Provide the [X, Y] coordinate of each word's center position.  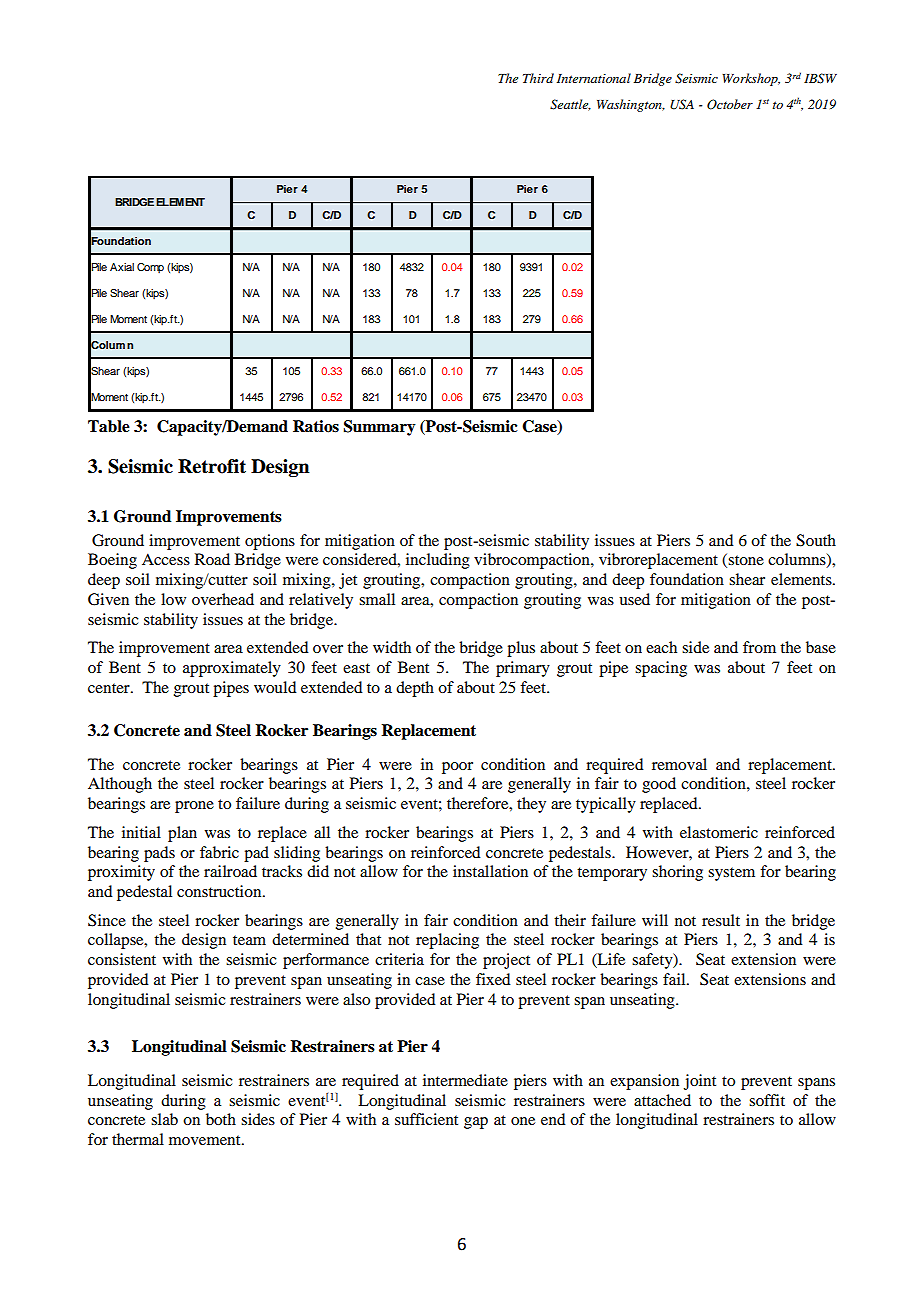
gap [476, 1123]
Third [538, 78]
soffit [767, 1100]
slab [164, 1119]
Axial [122, 267]
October [730, 104]
